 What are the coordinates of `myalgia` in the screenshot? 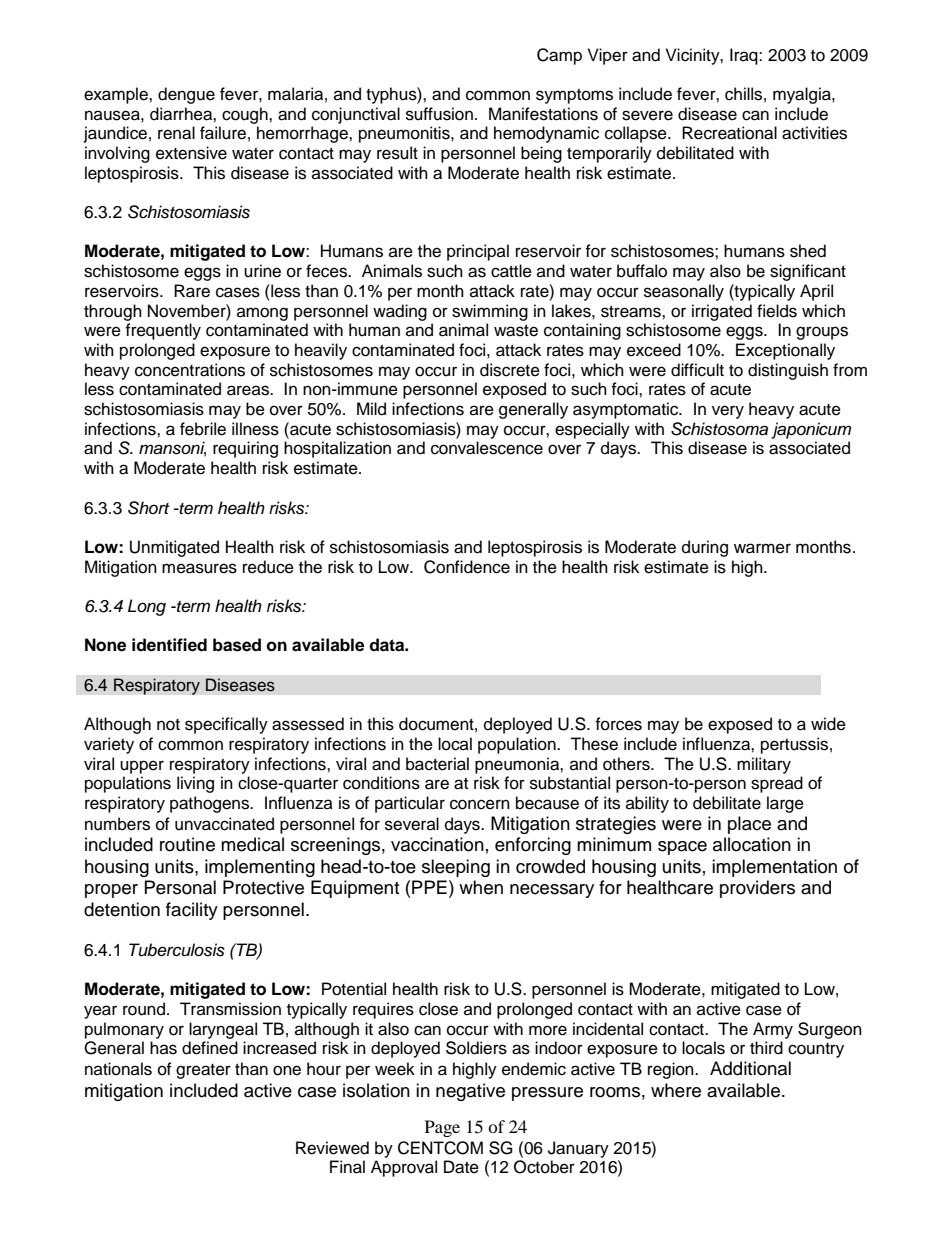 It's located at (803, 95).
